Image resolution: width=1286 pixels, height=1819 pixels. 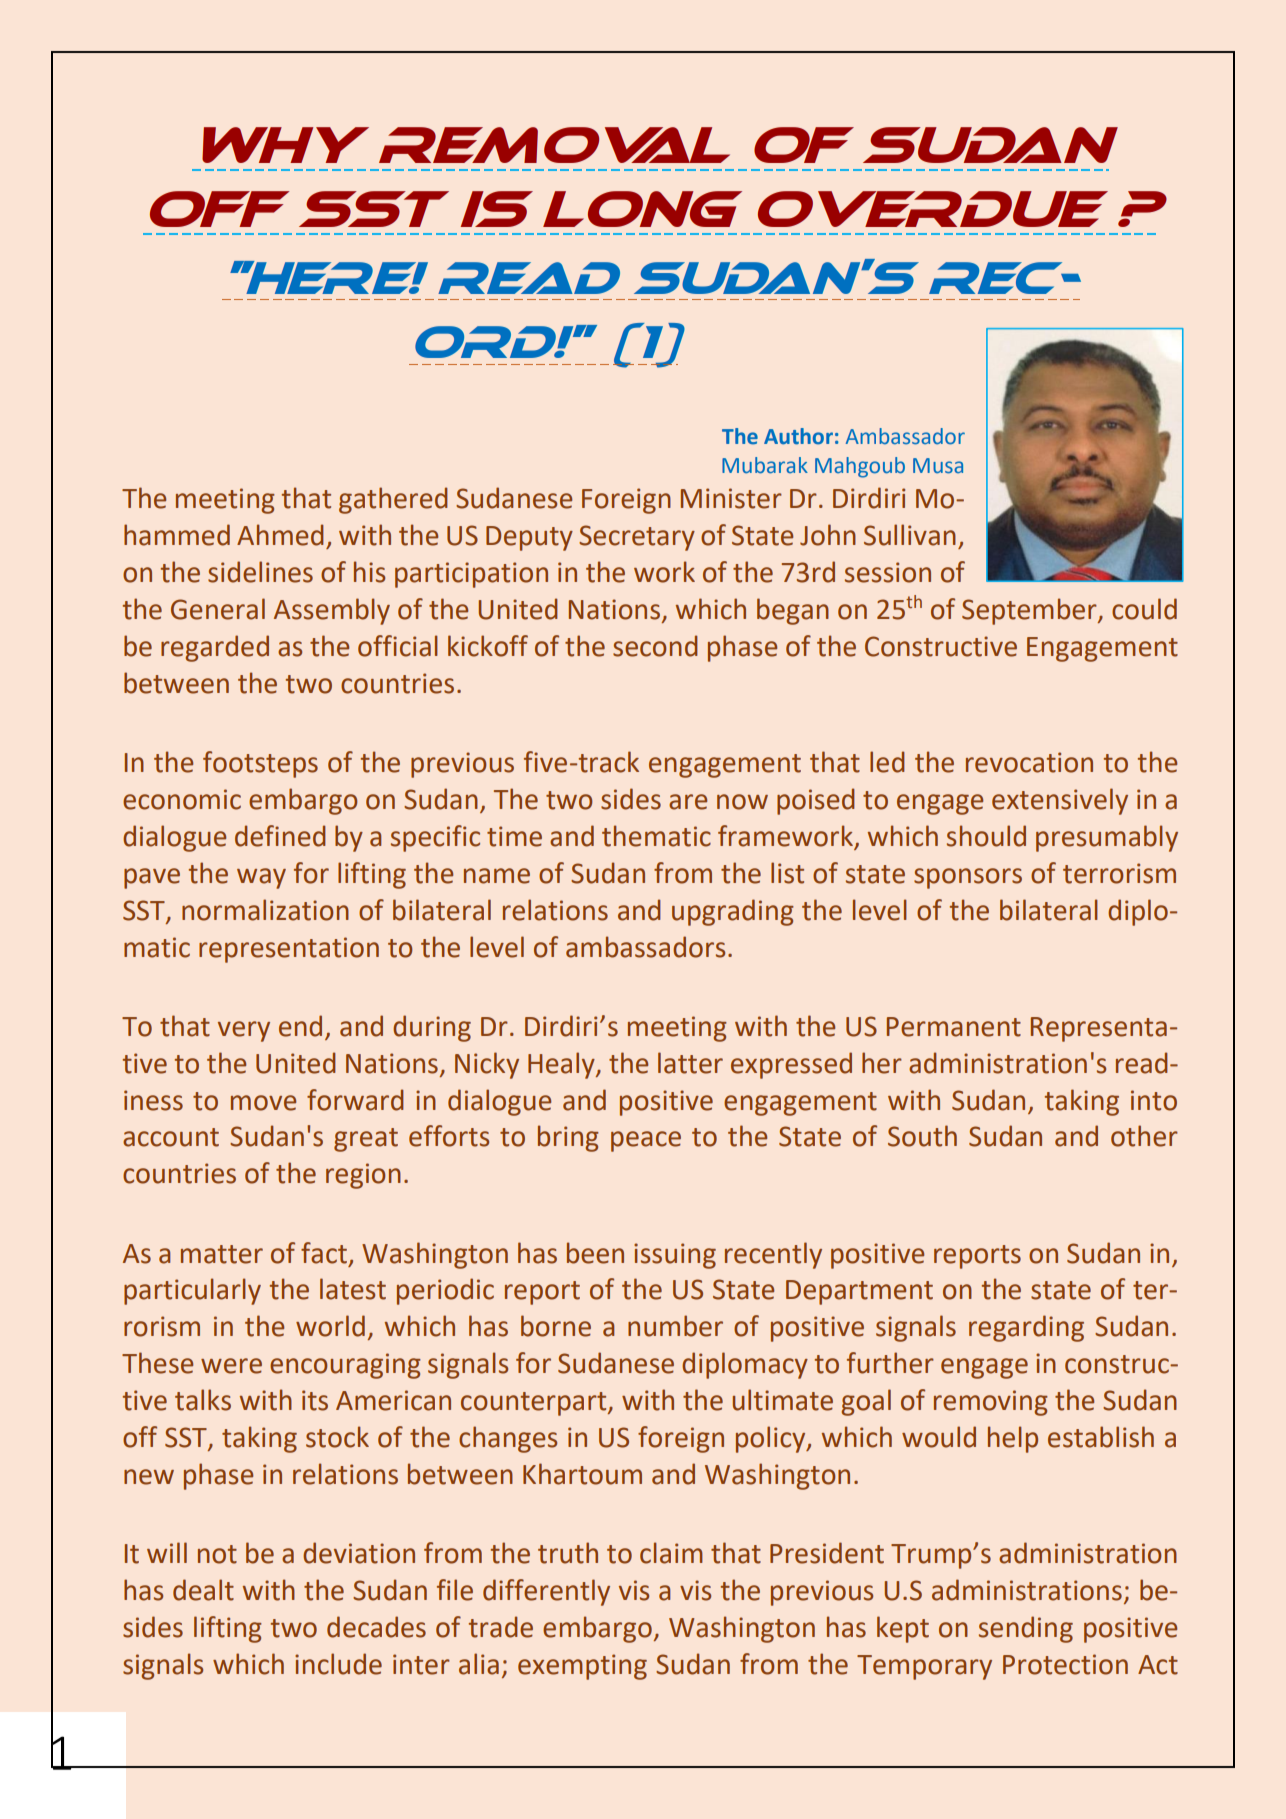 What do you see at coordinates (244, 1031) in the screenshot?
I see `very` at bounding box center [244, 1031].
